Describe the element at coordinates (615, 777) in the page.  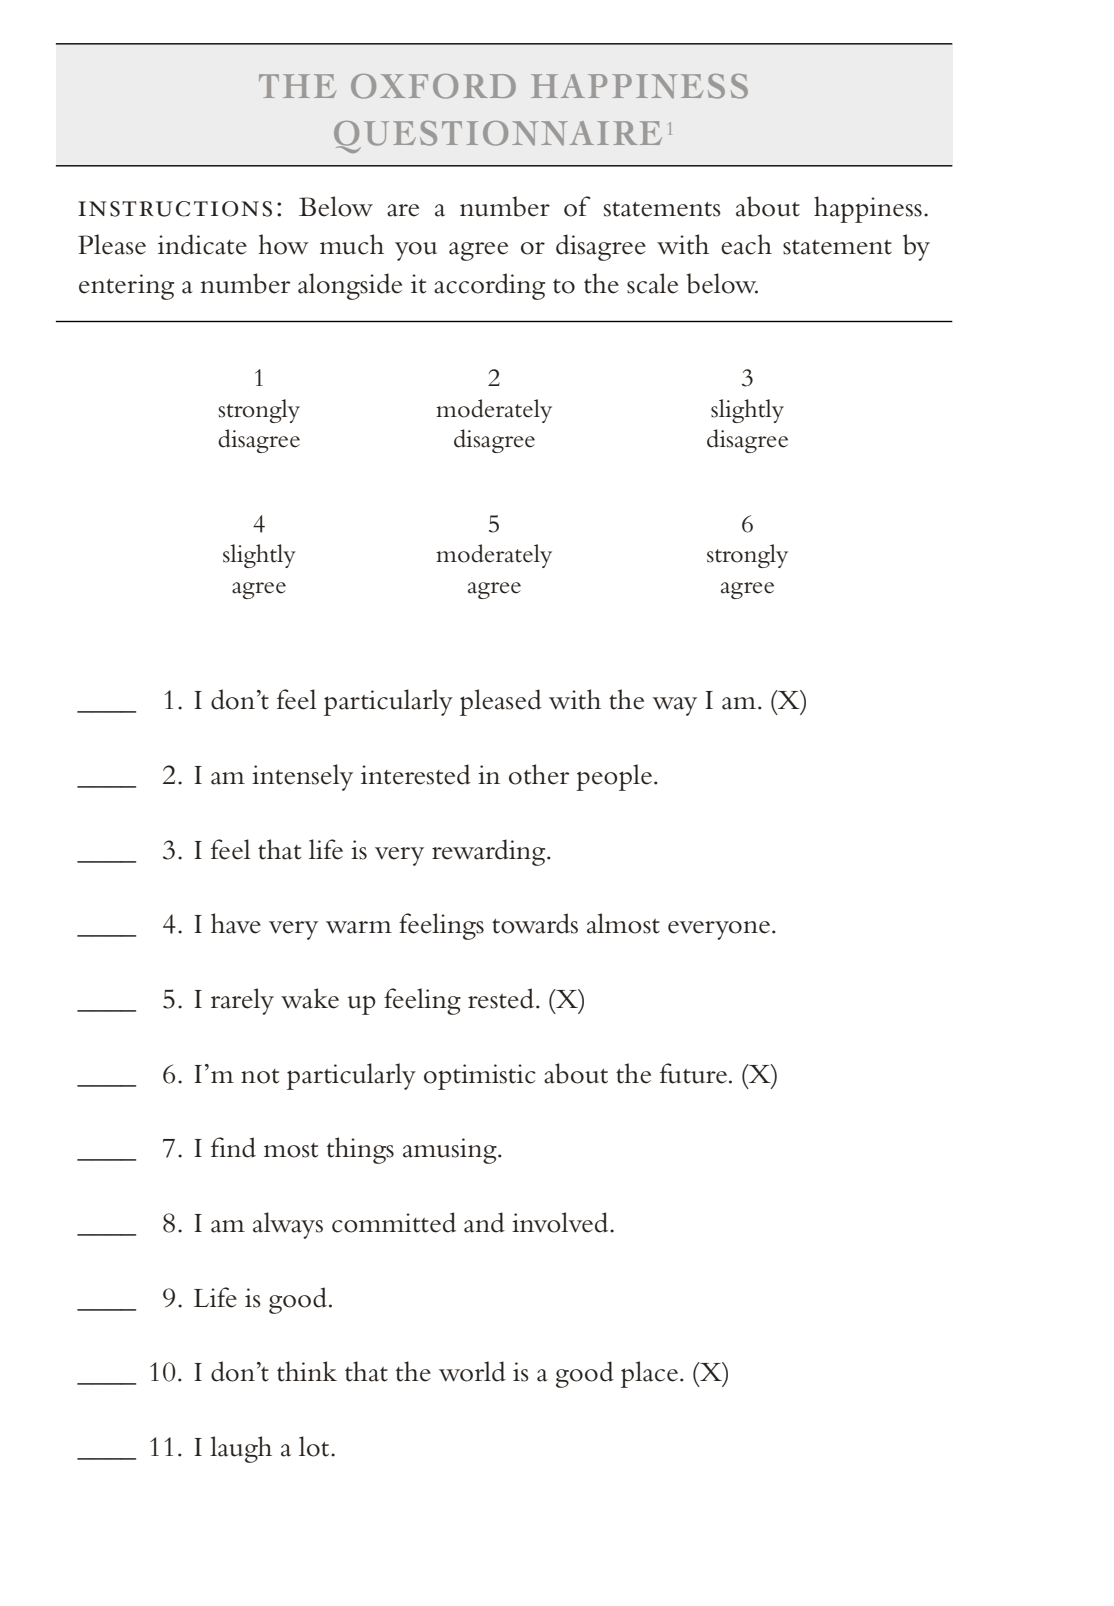
I see `people` at that location.
